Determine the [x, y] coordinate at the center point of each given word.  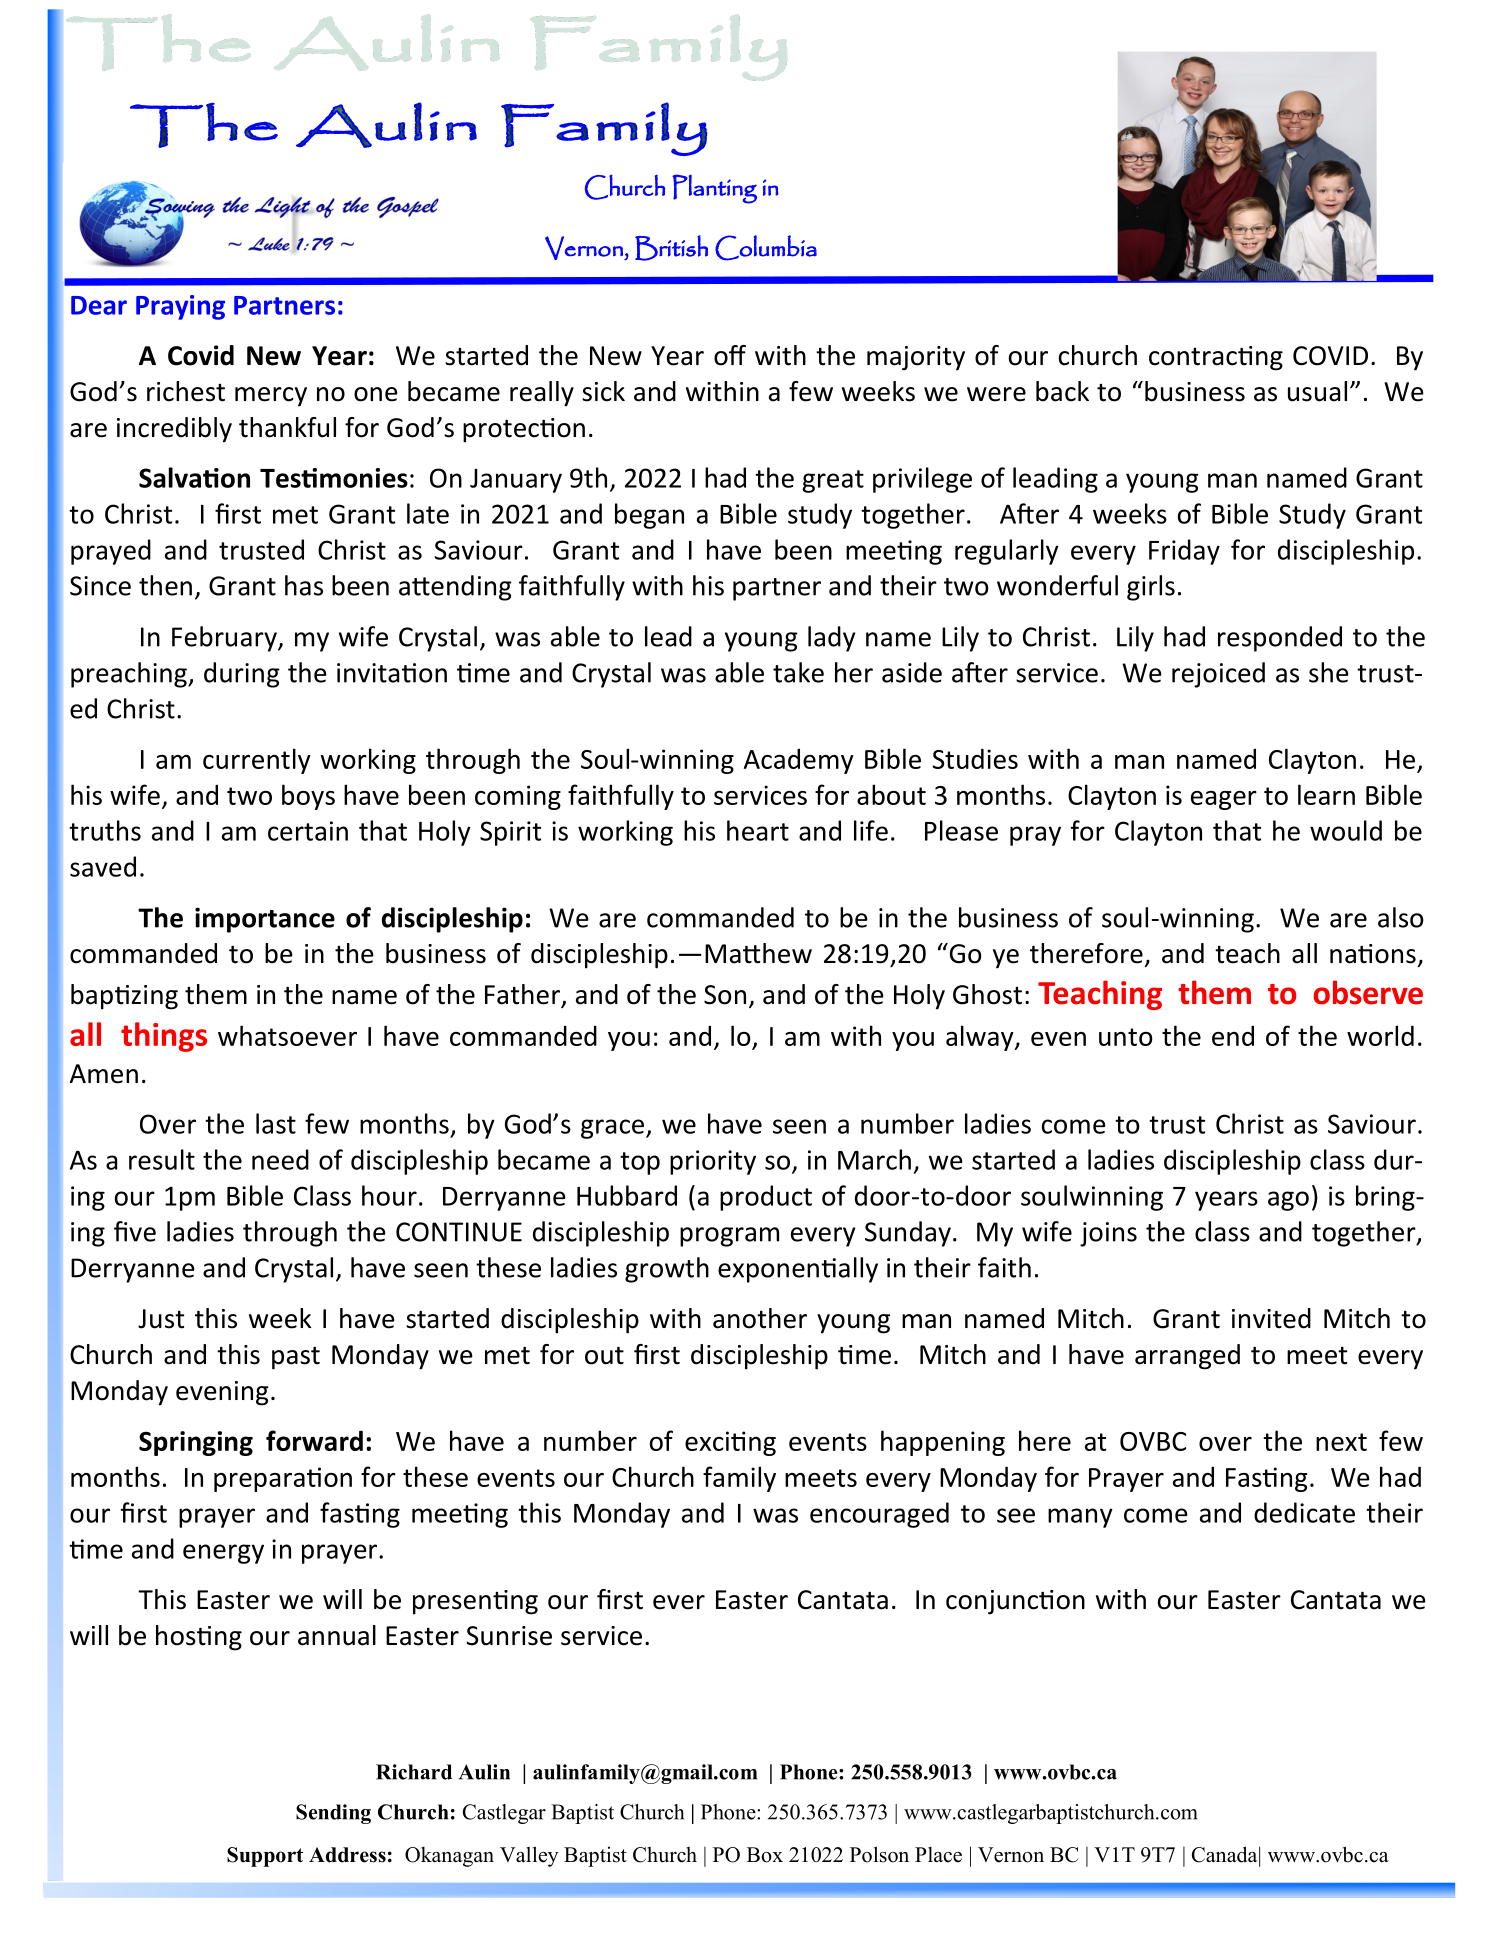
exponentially [798, 1270]
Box [765, 1855]
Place [938, 1855]
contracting [1216, 358]
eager [1224, 800]
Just [161, 1319]
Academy [799, 761]
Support [265, 1857]
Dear [99, 305]
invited [1271, 1318]
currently [257, 761]
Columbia [766, 248]
